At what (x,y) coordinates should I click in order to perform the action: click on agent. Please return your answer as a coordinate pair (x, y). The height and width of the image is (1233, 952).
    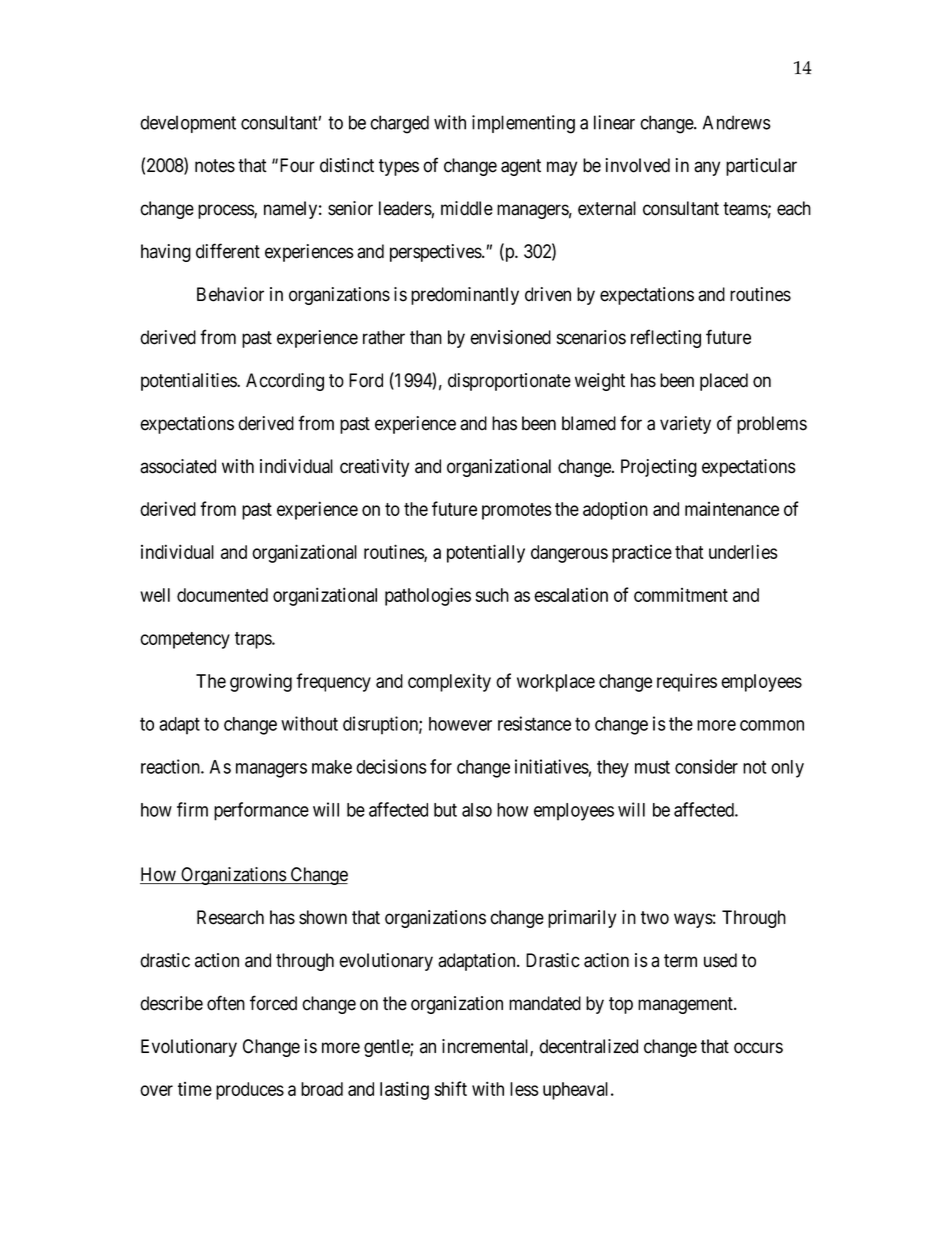
    Looking at the image, I should click on (521, 167).
